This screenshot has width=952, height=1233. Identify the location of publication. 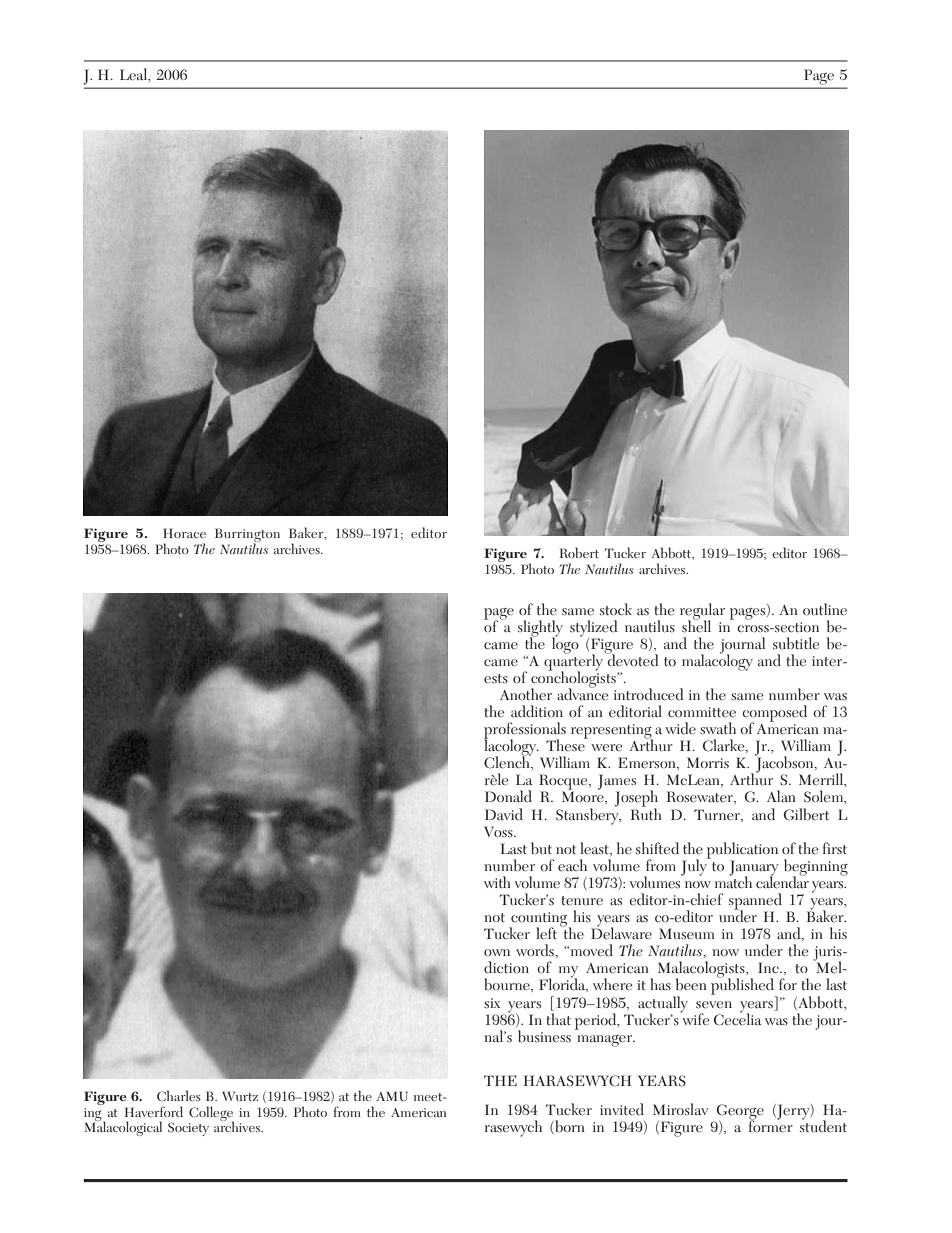
(742, 851).
